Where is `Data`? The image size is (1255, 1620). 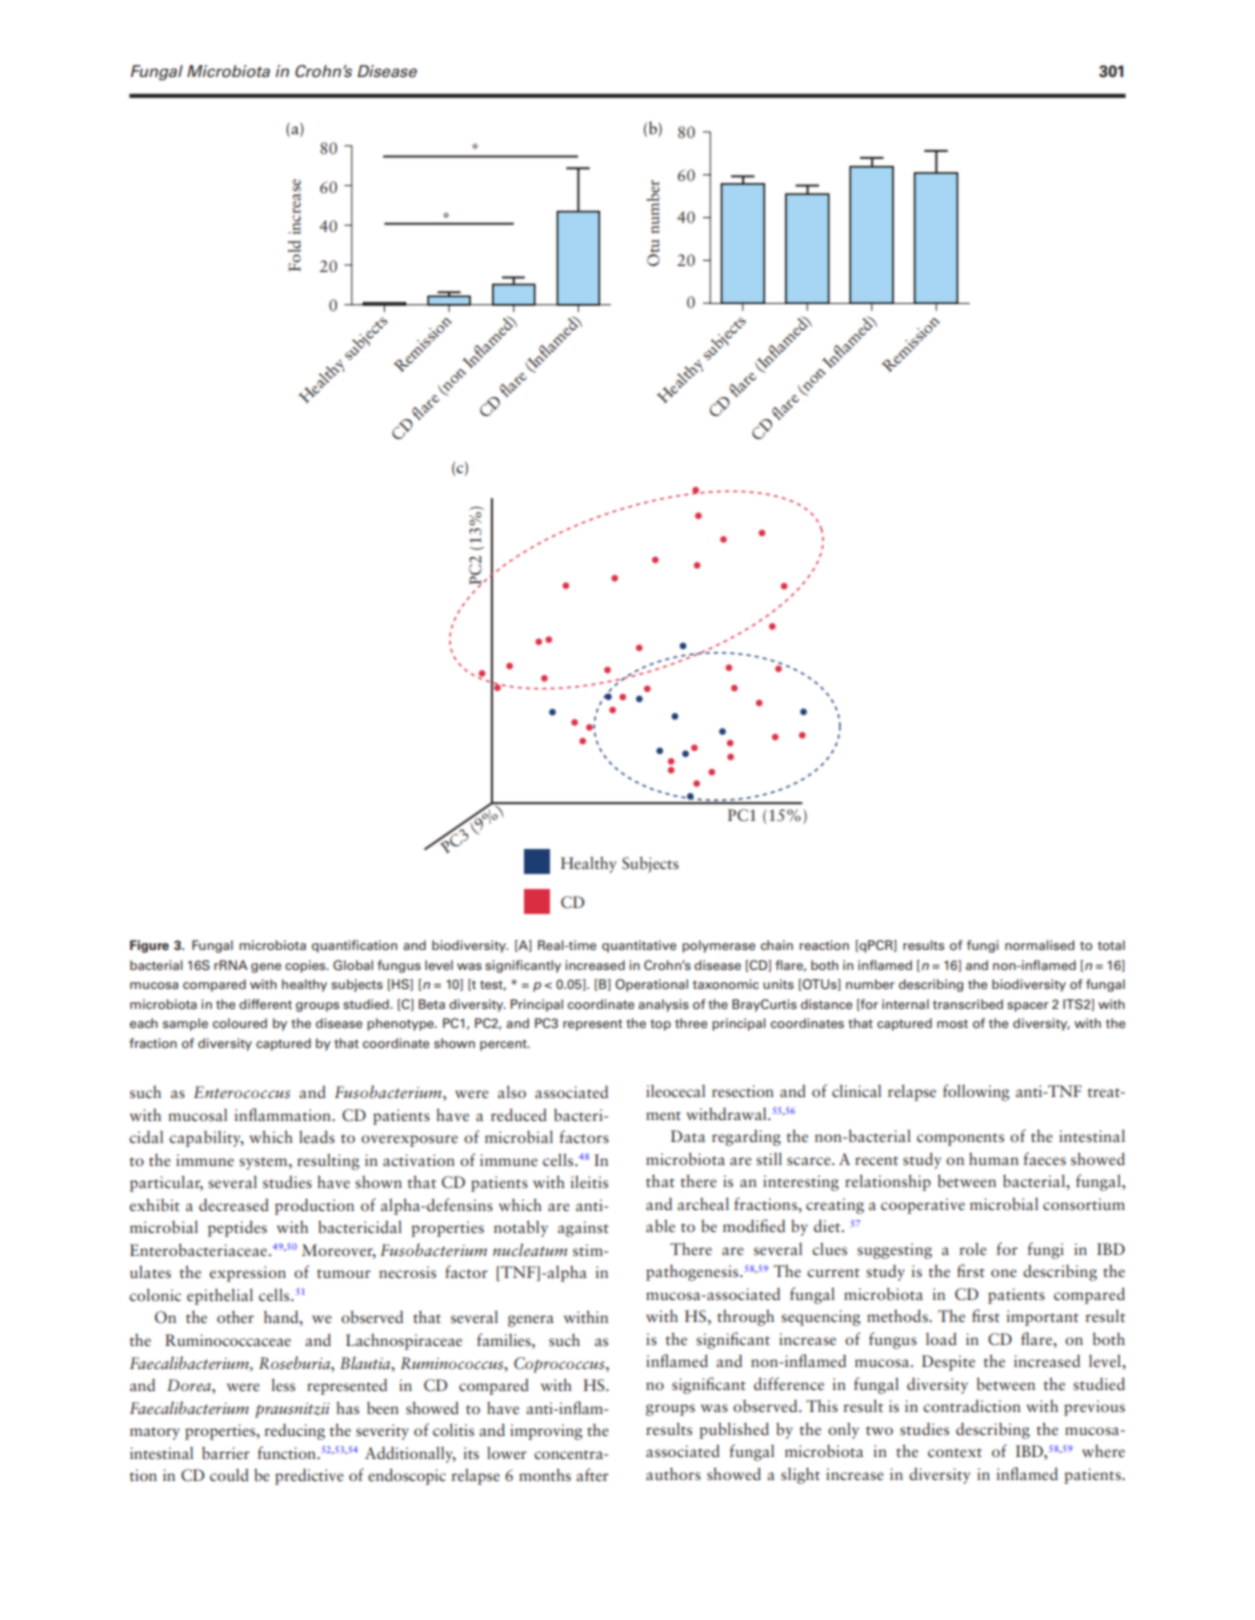 Data is located at coordinates (688, 1136).
